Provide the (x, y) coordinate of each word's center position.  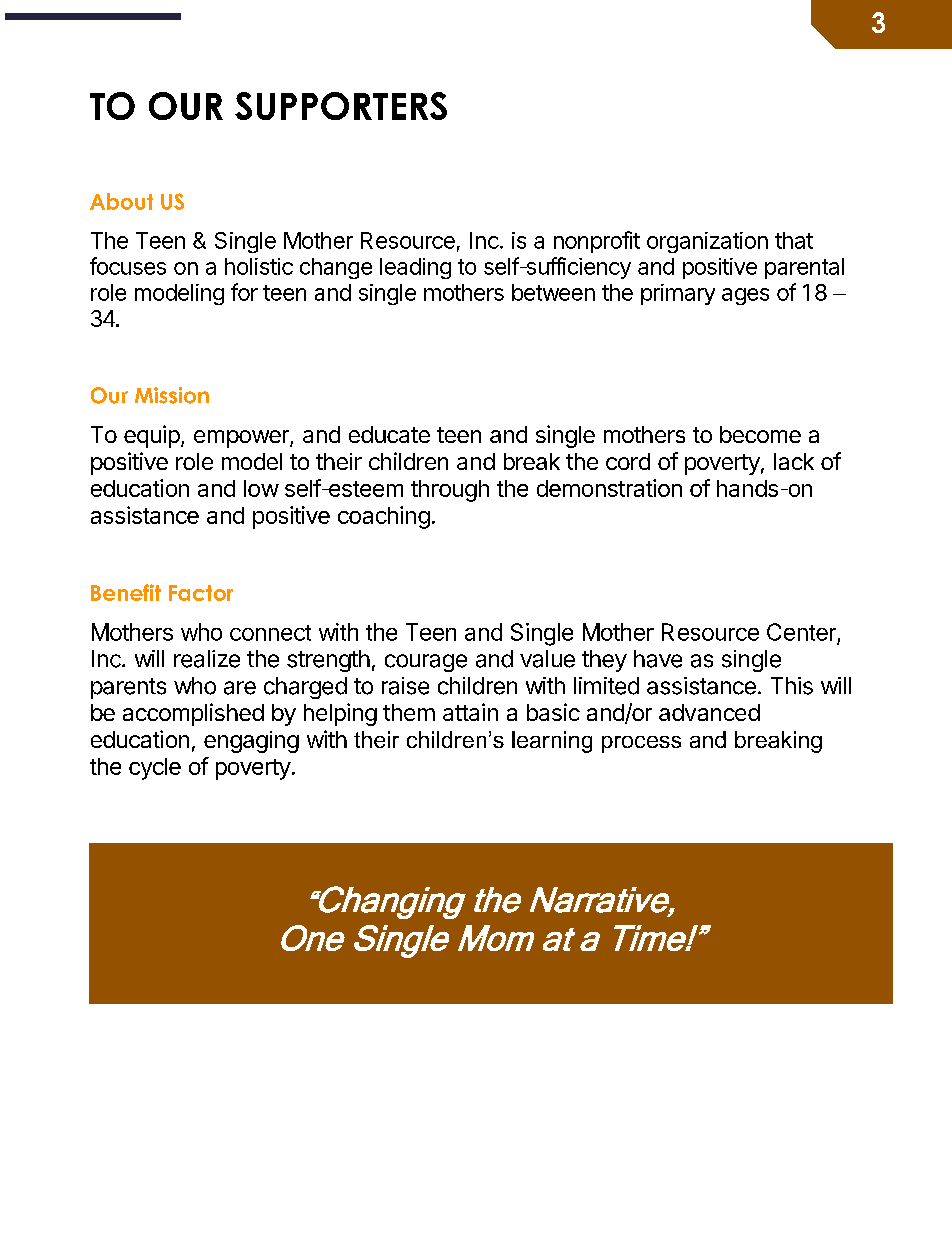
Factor (201, 593)
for (244, 292)
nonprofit (597, 242)
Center (801, 632)
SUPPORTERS (341, 106)
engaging (251, 742)
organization (707, 242)
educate (389, 434)
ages (745, 296)
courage (426, 663)
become (760, 434)
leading (415, 268)
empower (242, 439)
